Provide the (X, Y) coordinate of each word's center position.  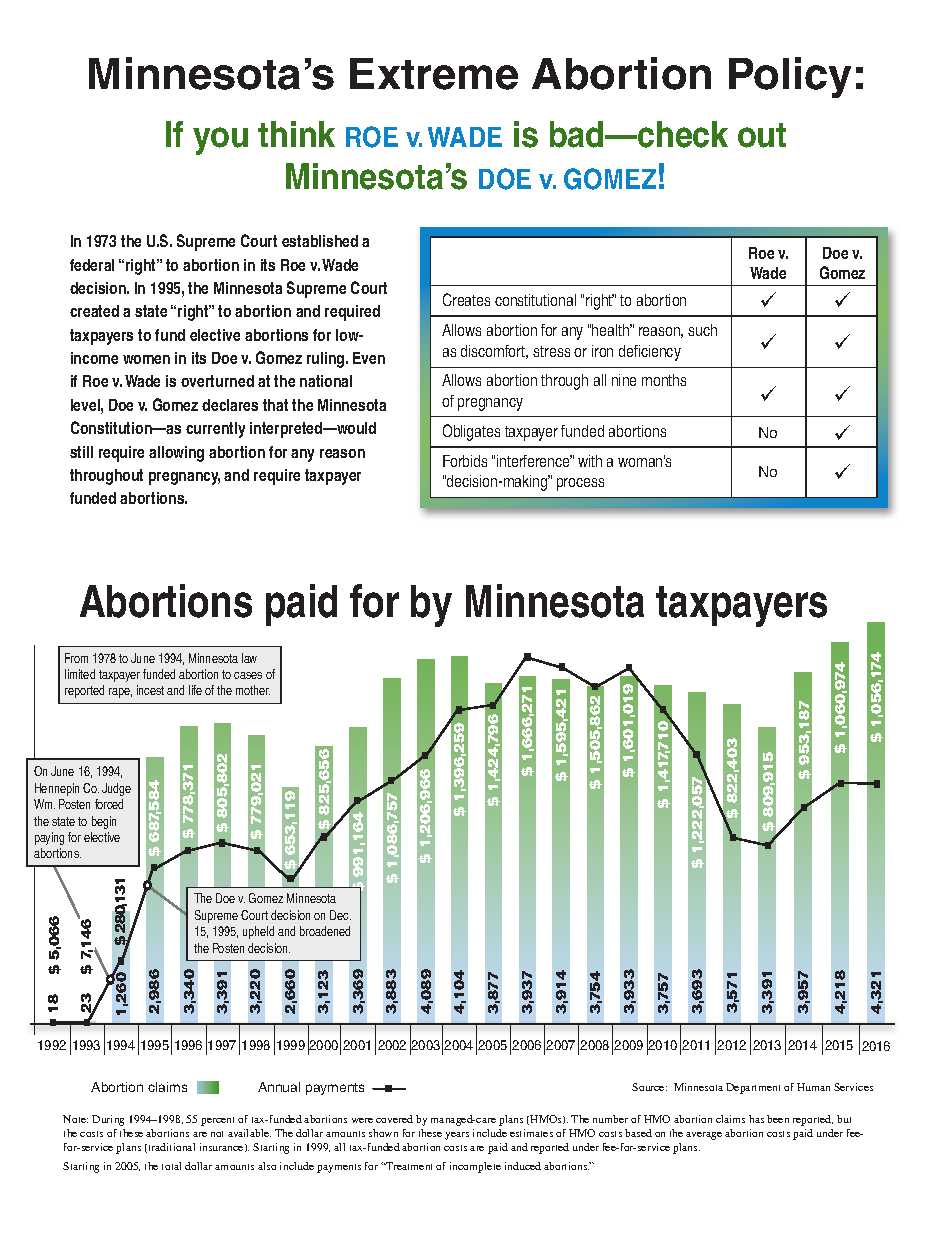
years (457, 1136)
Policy (790, 77)
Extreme (434, 74)
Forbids (465, 461)
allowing (176, 454)
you (220, 141)
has (756, 1119)
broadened (325, 931)
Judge (116, 789)
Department (753, 1088)
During (108, 1120)
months (664, 380)
